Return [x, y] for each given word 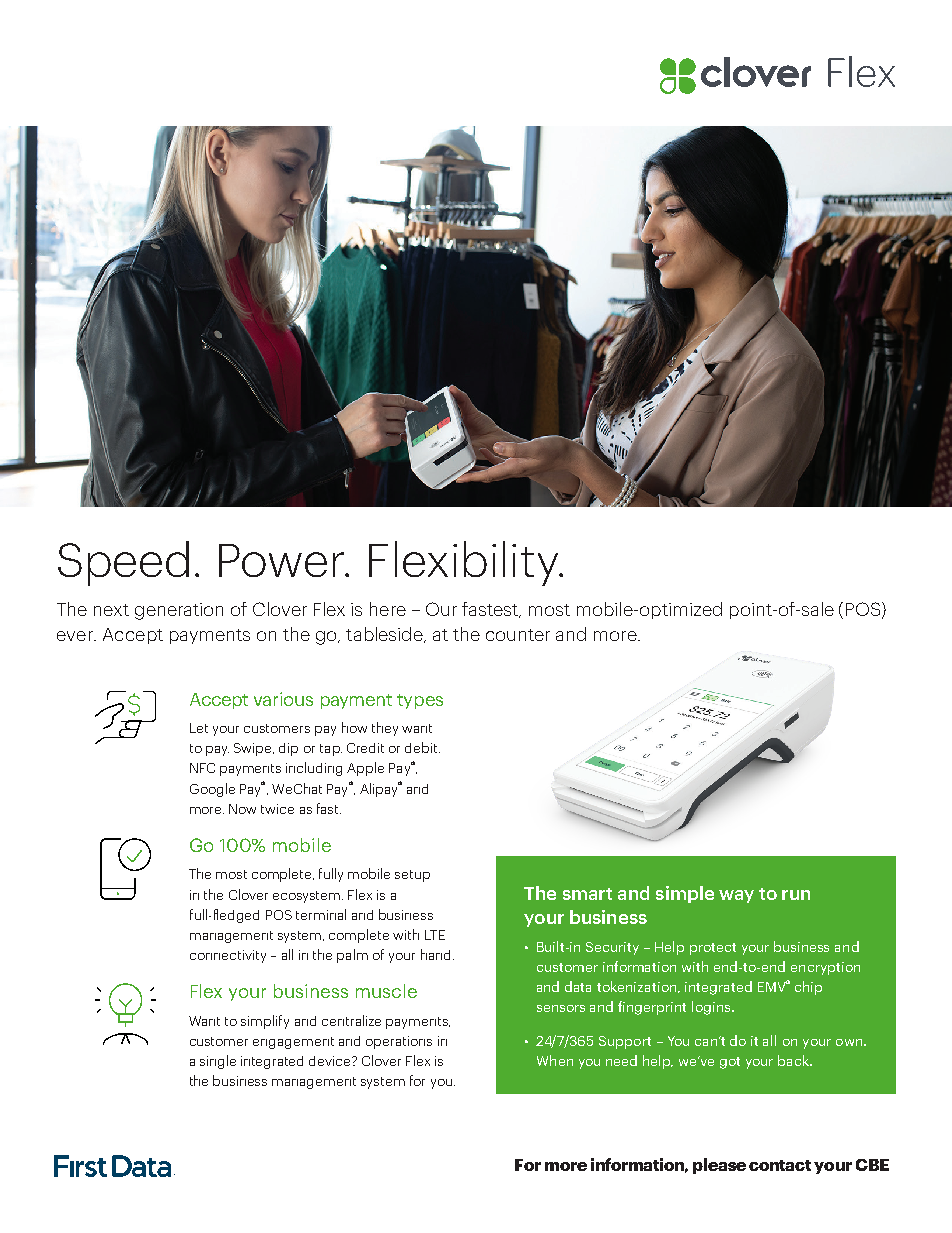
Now [242, 809]
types [420, 701]
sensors [561, 1008]
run [796, 895]
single [218, 1062]
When [555, 1060]
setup [412, 876]
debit [422, 747]
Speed [123, 563]
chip [808, 988]
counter [518, 635]
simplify [265, 1022]
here [388, 609]
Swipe [254, 749]
